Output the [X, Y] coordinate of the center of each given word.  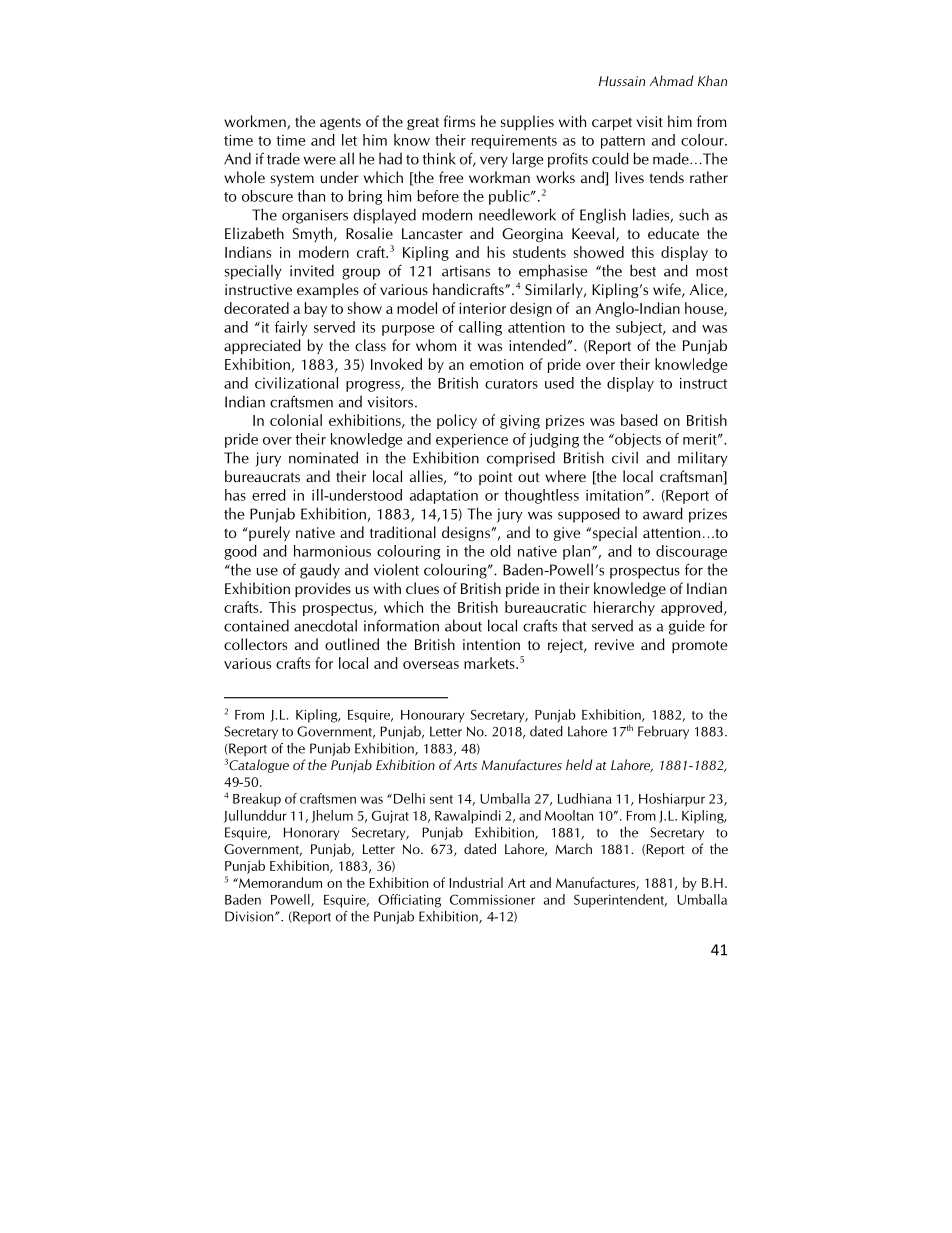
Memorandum [279, 882]
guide [687, 627]
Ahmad [671, 80]
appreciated [262, 346]
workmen [256, 122]
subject [640, 328]
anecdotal [325, 625]
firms [459, 121]
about [463, 625]
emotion [496, 364]
